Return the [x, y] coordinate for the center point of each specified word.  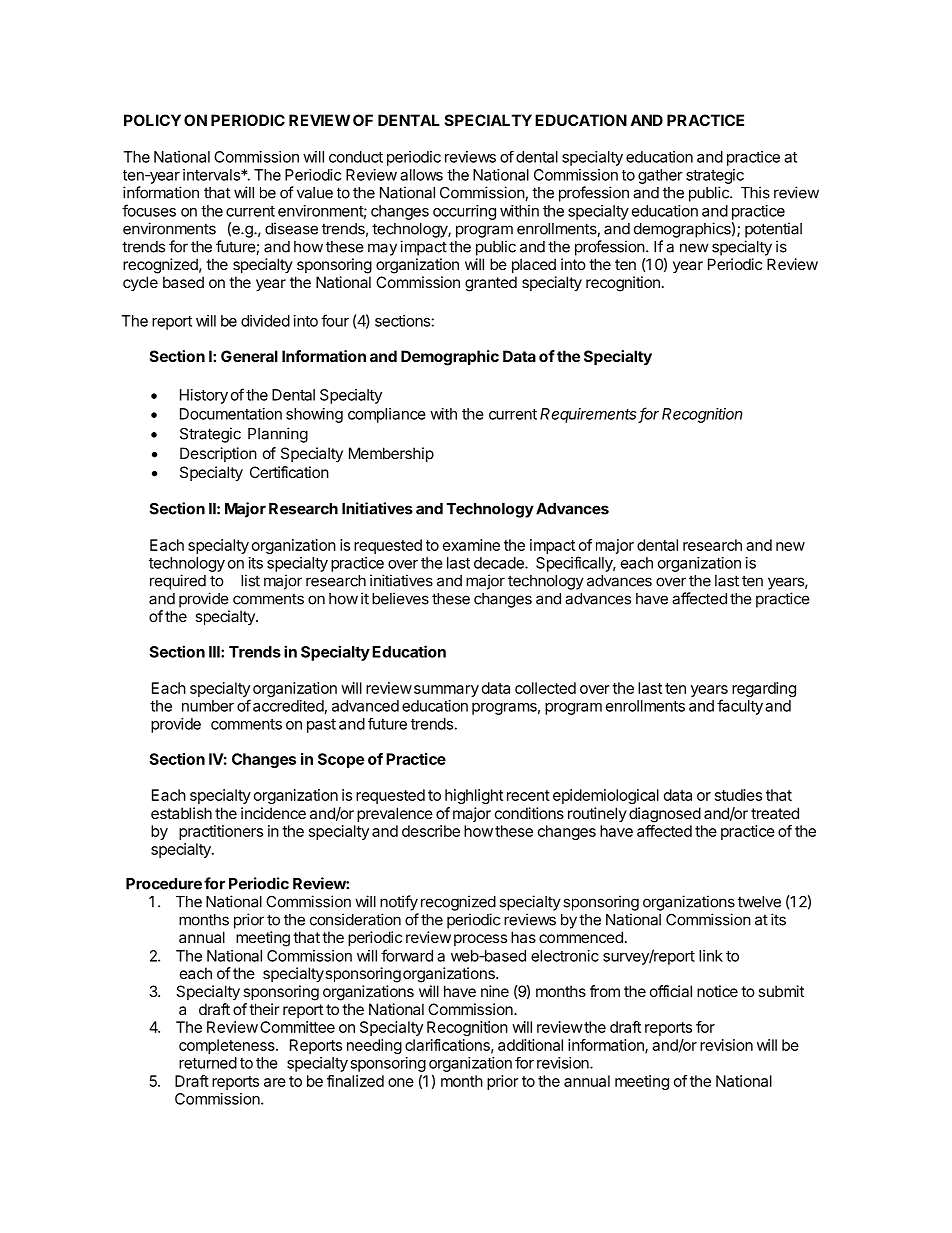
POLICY [152, 120]
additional [530, 1045]
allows [421, 175]
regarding [764, 689]
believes [400, 598]
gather [660, 176]
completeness [228, 1046]
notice [717, 991]
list [250, 580]
